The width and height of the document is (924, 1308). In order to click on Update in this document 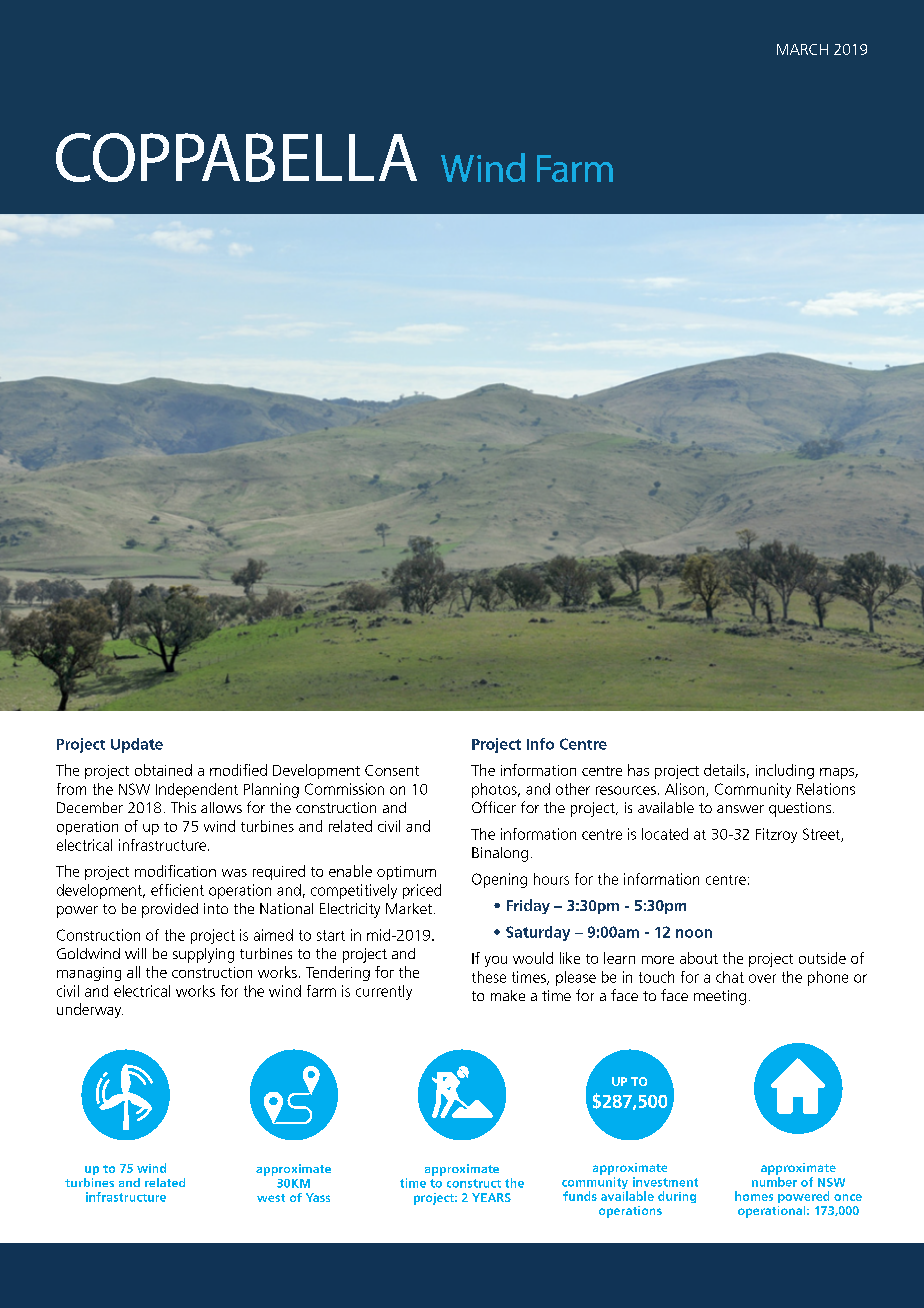, I will do `click(137, 745)`.
